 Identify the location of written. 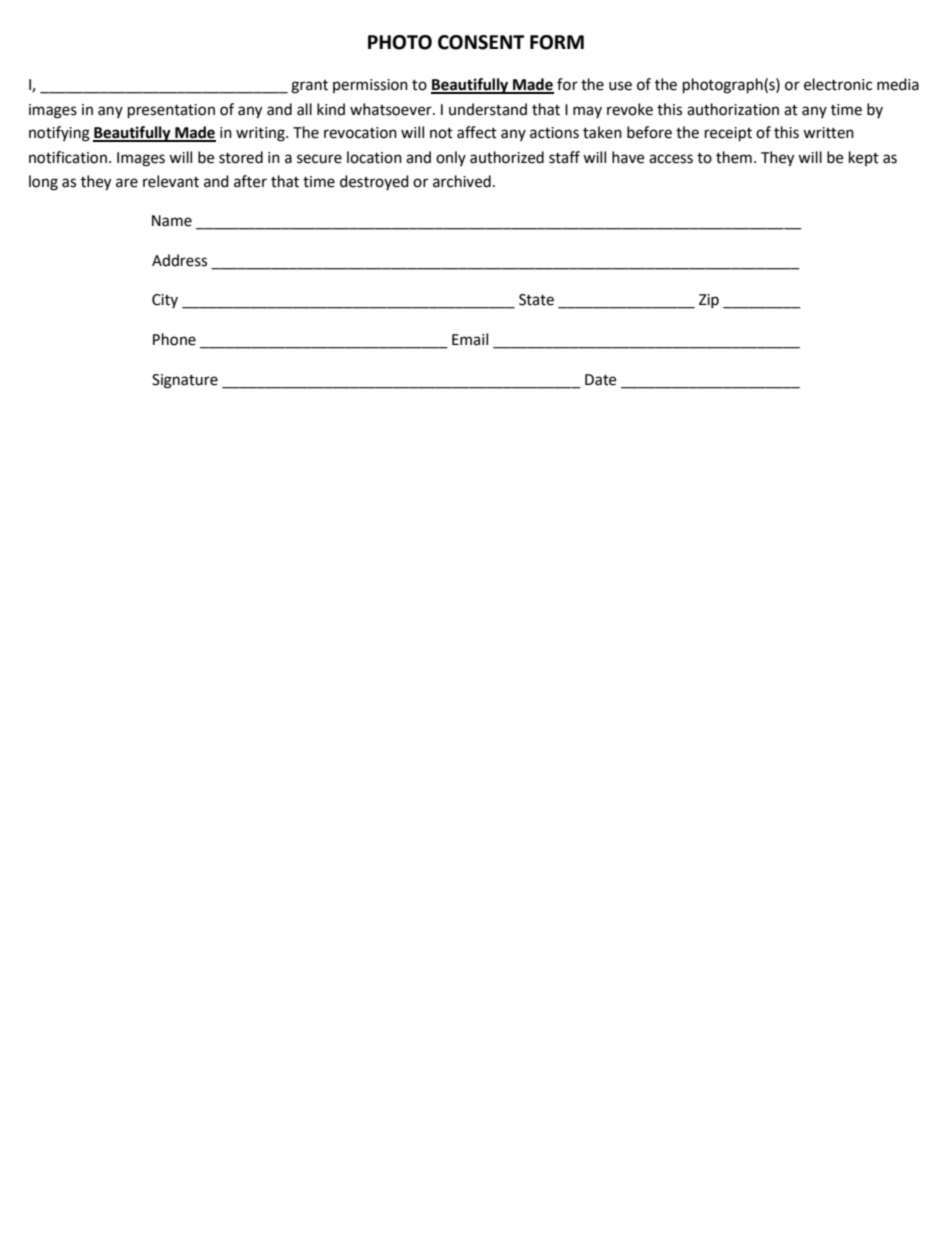
(828, 133).
